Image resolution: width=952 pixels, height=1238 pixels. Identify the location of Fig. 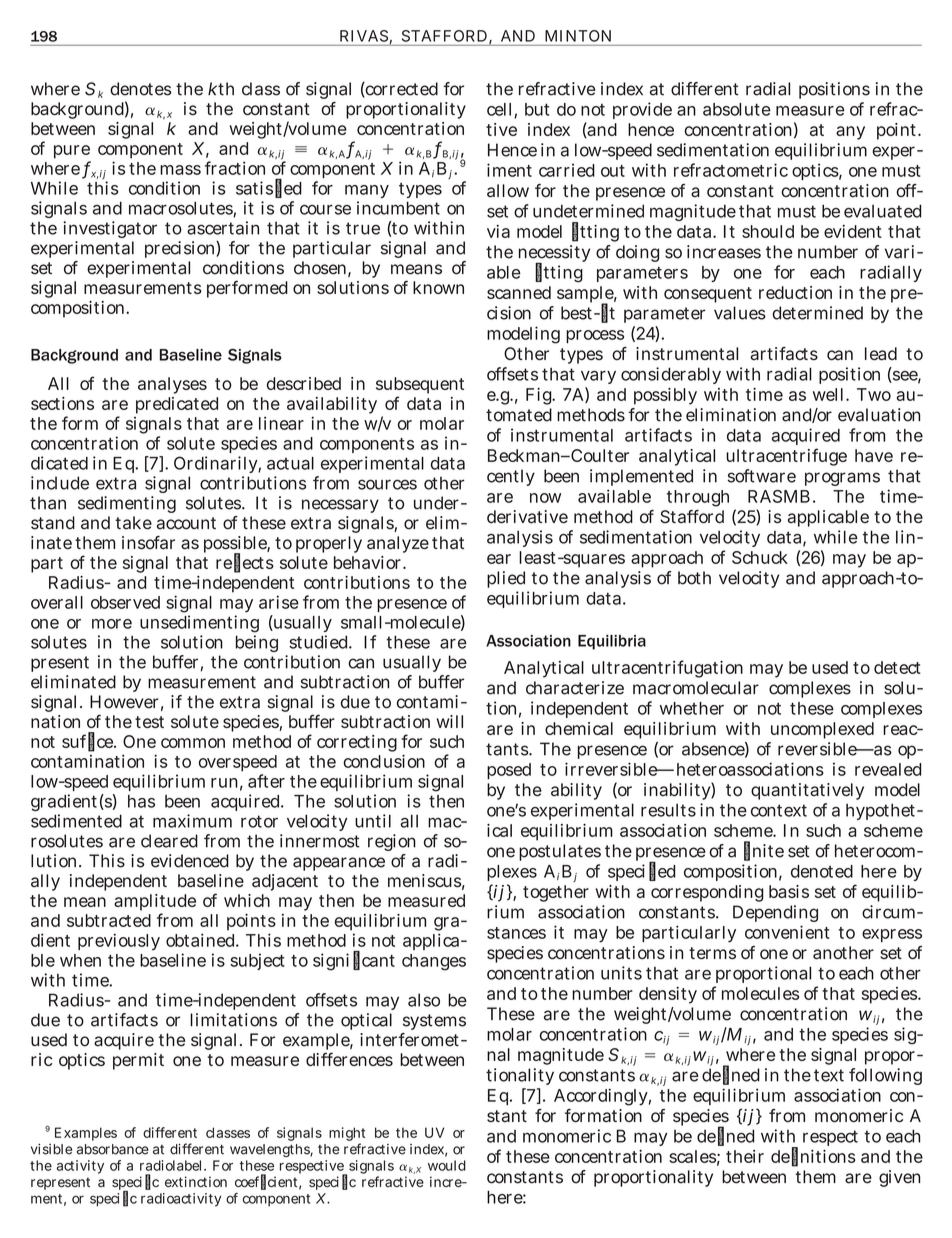
(540, 396).
